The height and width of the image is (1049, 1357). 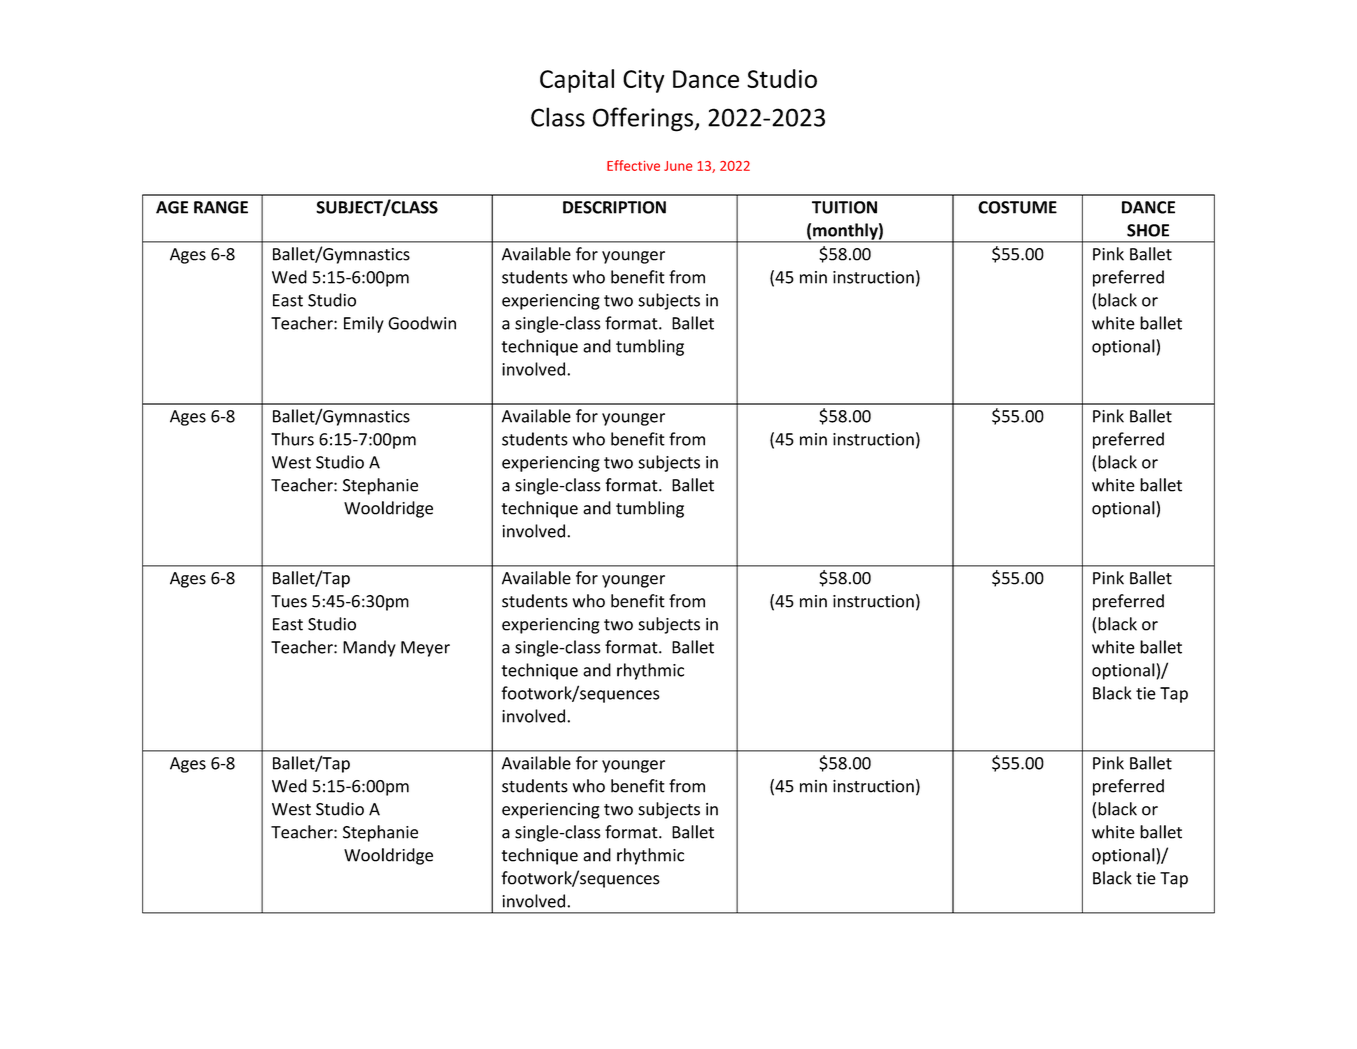 I want to click on Thurs, so click(x=292, y=439).
